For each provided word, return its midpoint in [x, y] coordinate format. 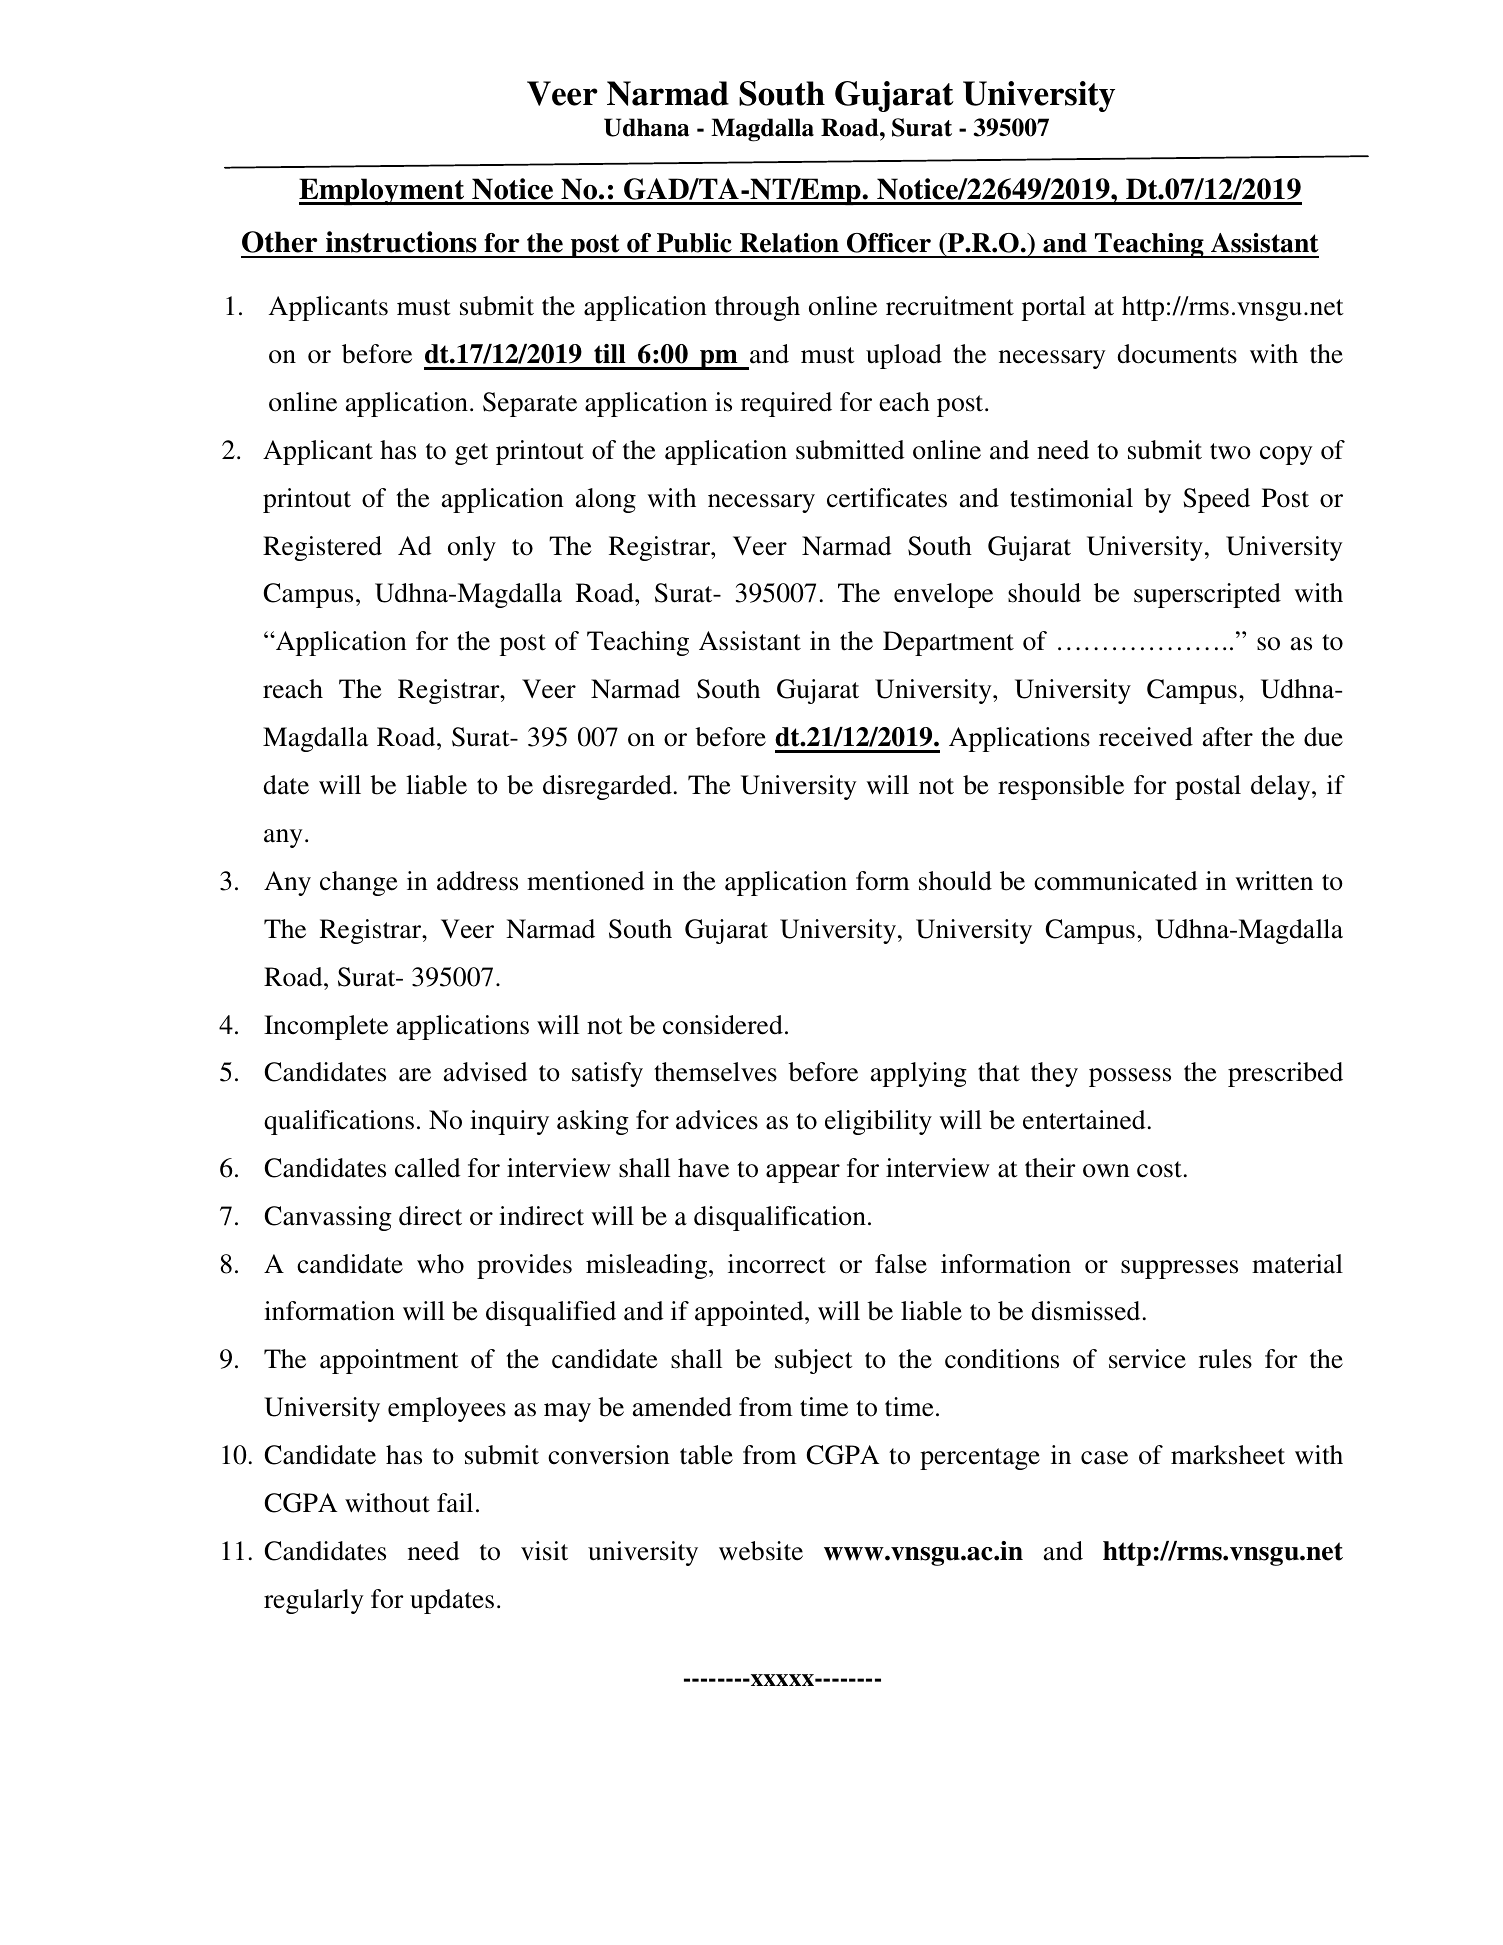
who [440, 1264]
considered [723, 1025]
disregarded [607, 787]
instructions [401, 242]
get [471, 454]
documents [1177, 354]
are [415, 1075]
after [1228, 737]
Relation [789, 243]
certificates [887, 498]
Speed [1216, 500]
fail [455, 1503]
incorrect [777, 1264]
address [477, 881]
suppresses [1179, 1269]
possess [1130, 1077]
